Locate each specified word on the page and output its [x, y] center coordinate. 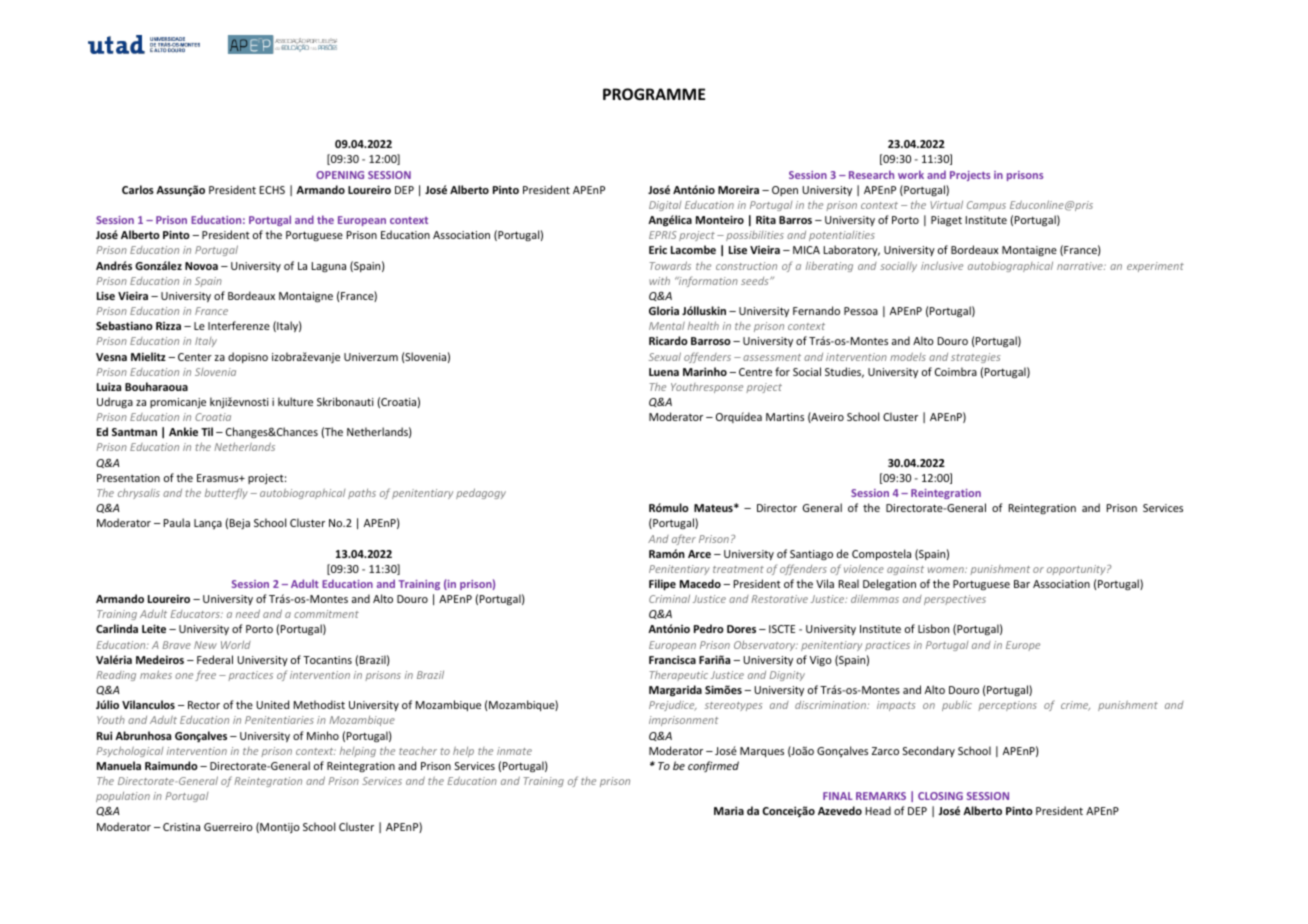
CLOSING [940, 796]
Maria [729, 810]
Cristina [181, 827]
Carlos [138, 189]
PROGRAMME [654, 94]
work [911, 174]
